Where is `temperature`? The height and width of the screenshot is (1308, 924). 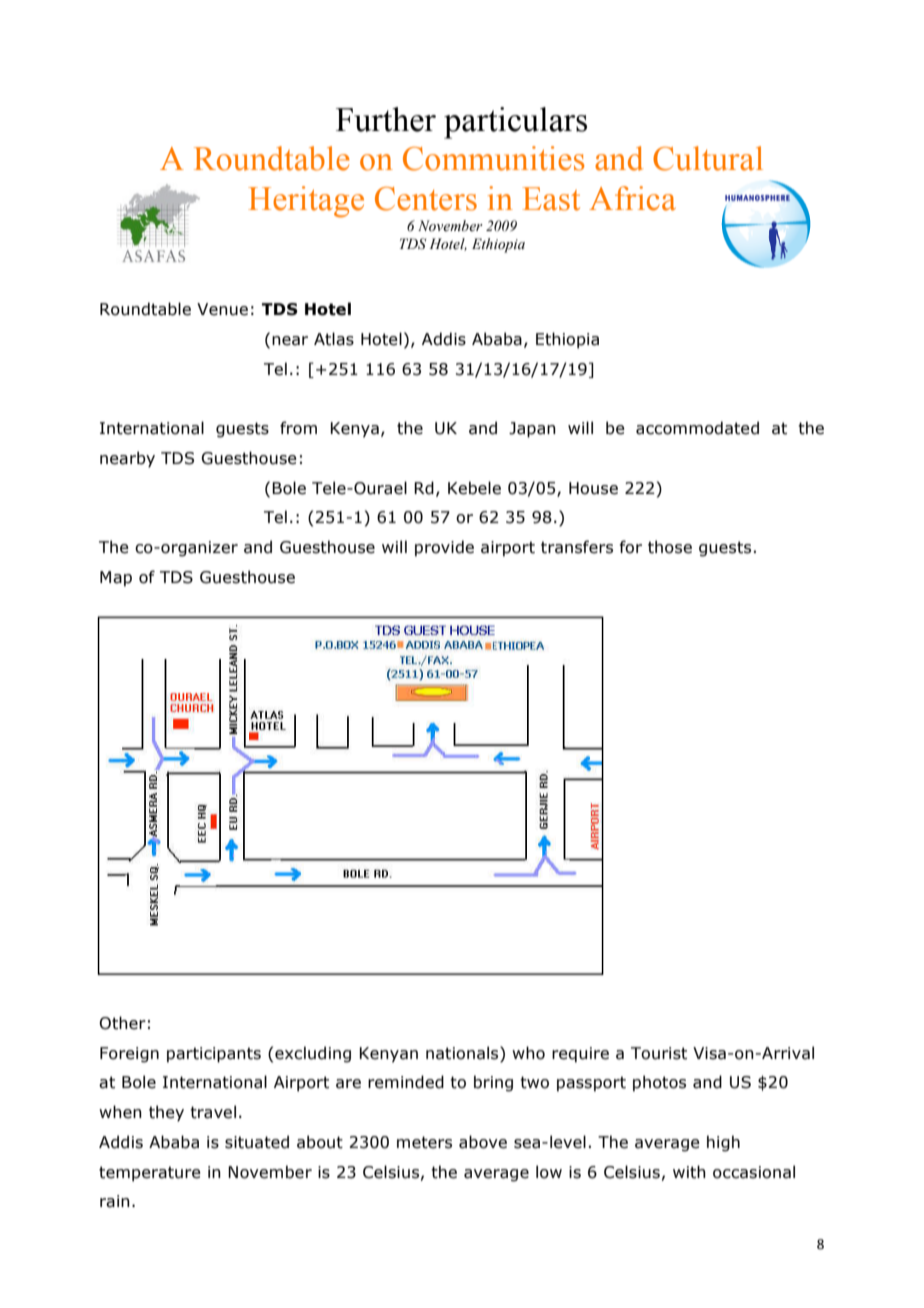 temperature is located at coordinates (150, 1174).
